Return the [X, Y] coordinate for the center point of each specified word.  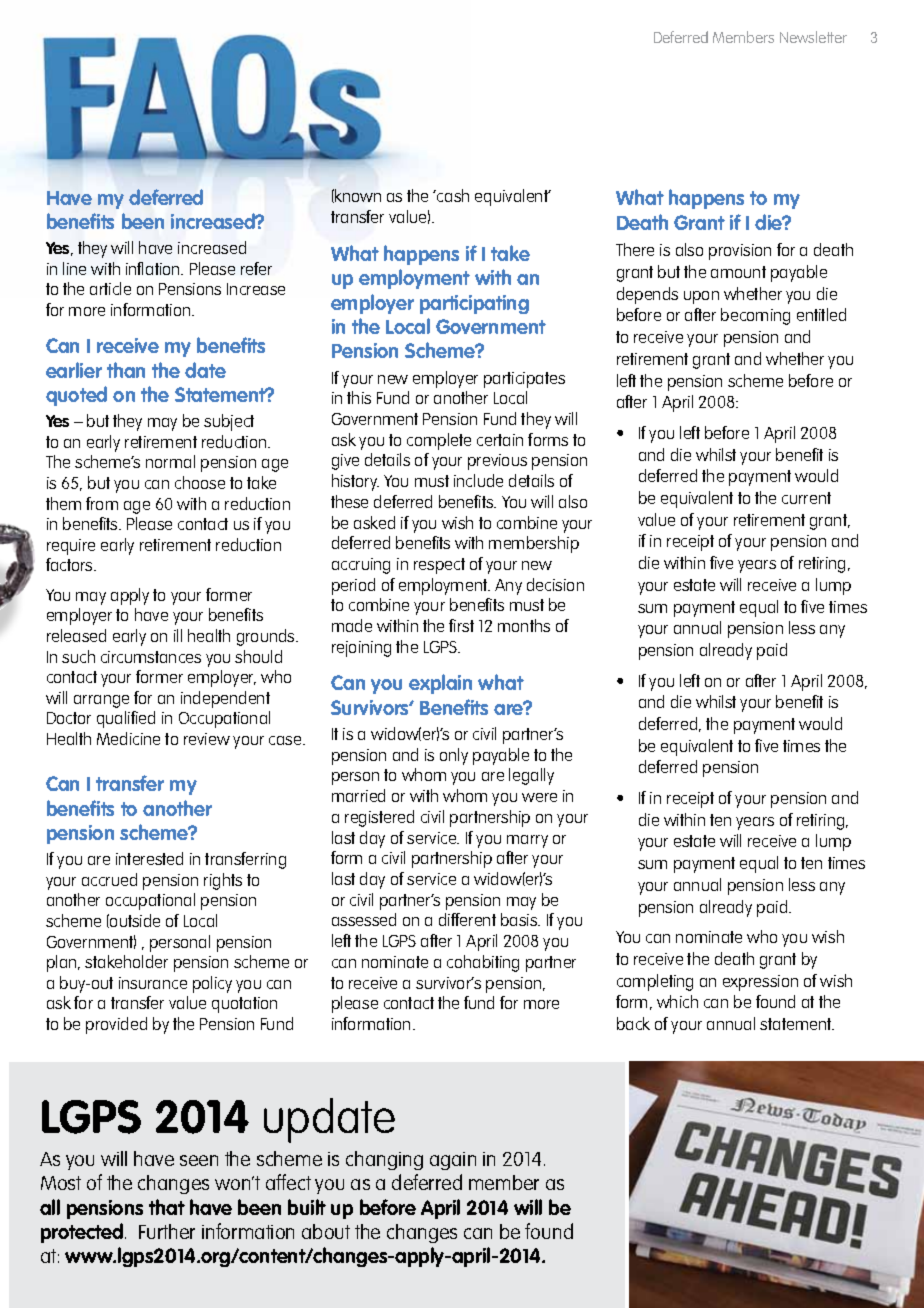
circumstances [151, 657]
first [461, 625]
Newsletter [813, 37]
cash [452, 195]
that [167, 1207]
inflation [154, 268]
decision [555, 584]
